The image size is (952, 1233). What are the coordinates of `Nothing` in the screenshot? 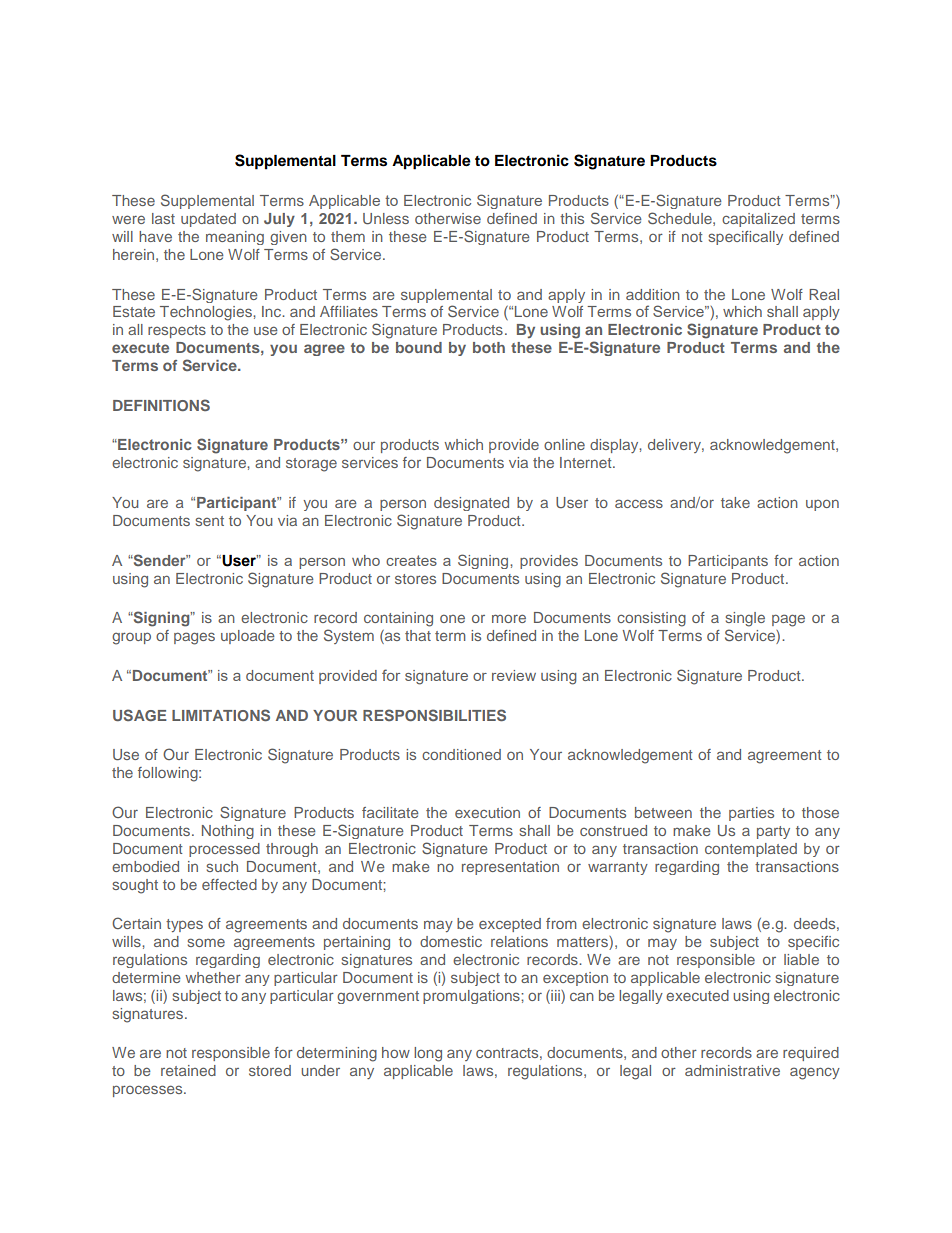 It's located at (228, 832).
